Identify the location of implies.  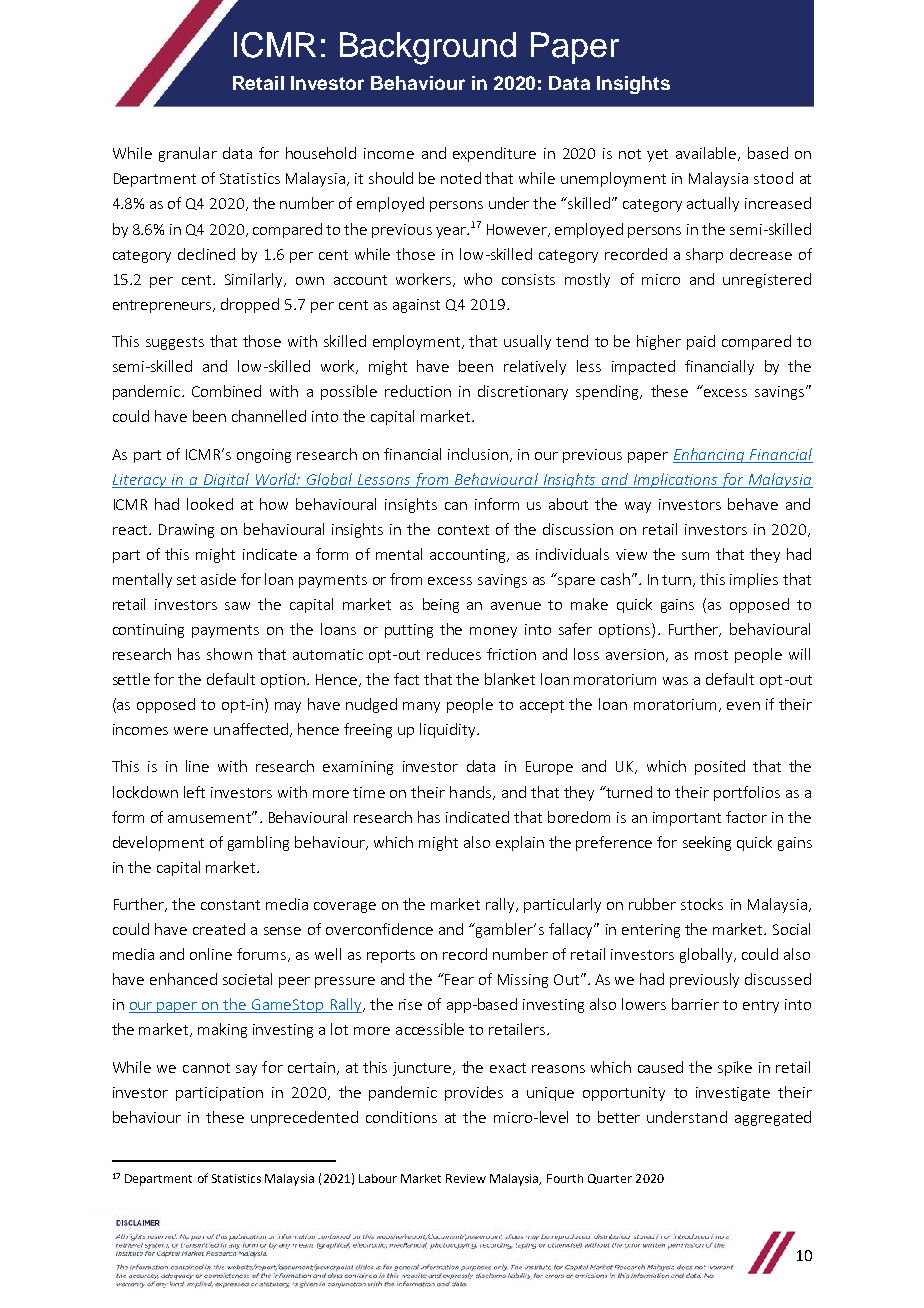
(754, 580).
